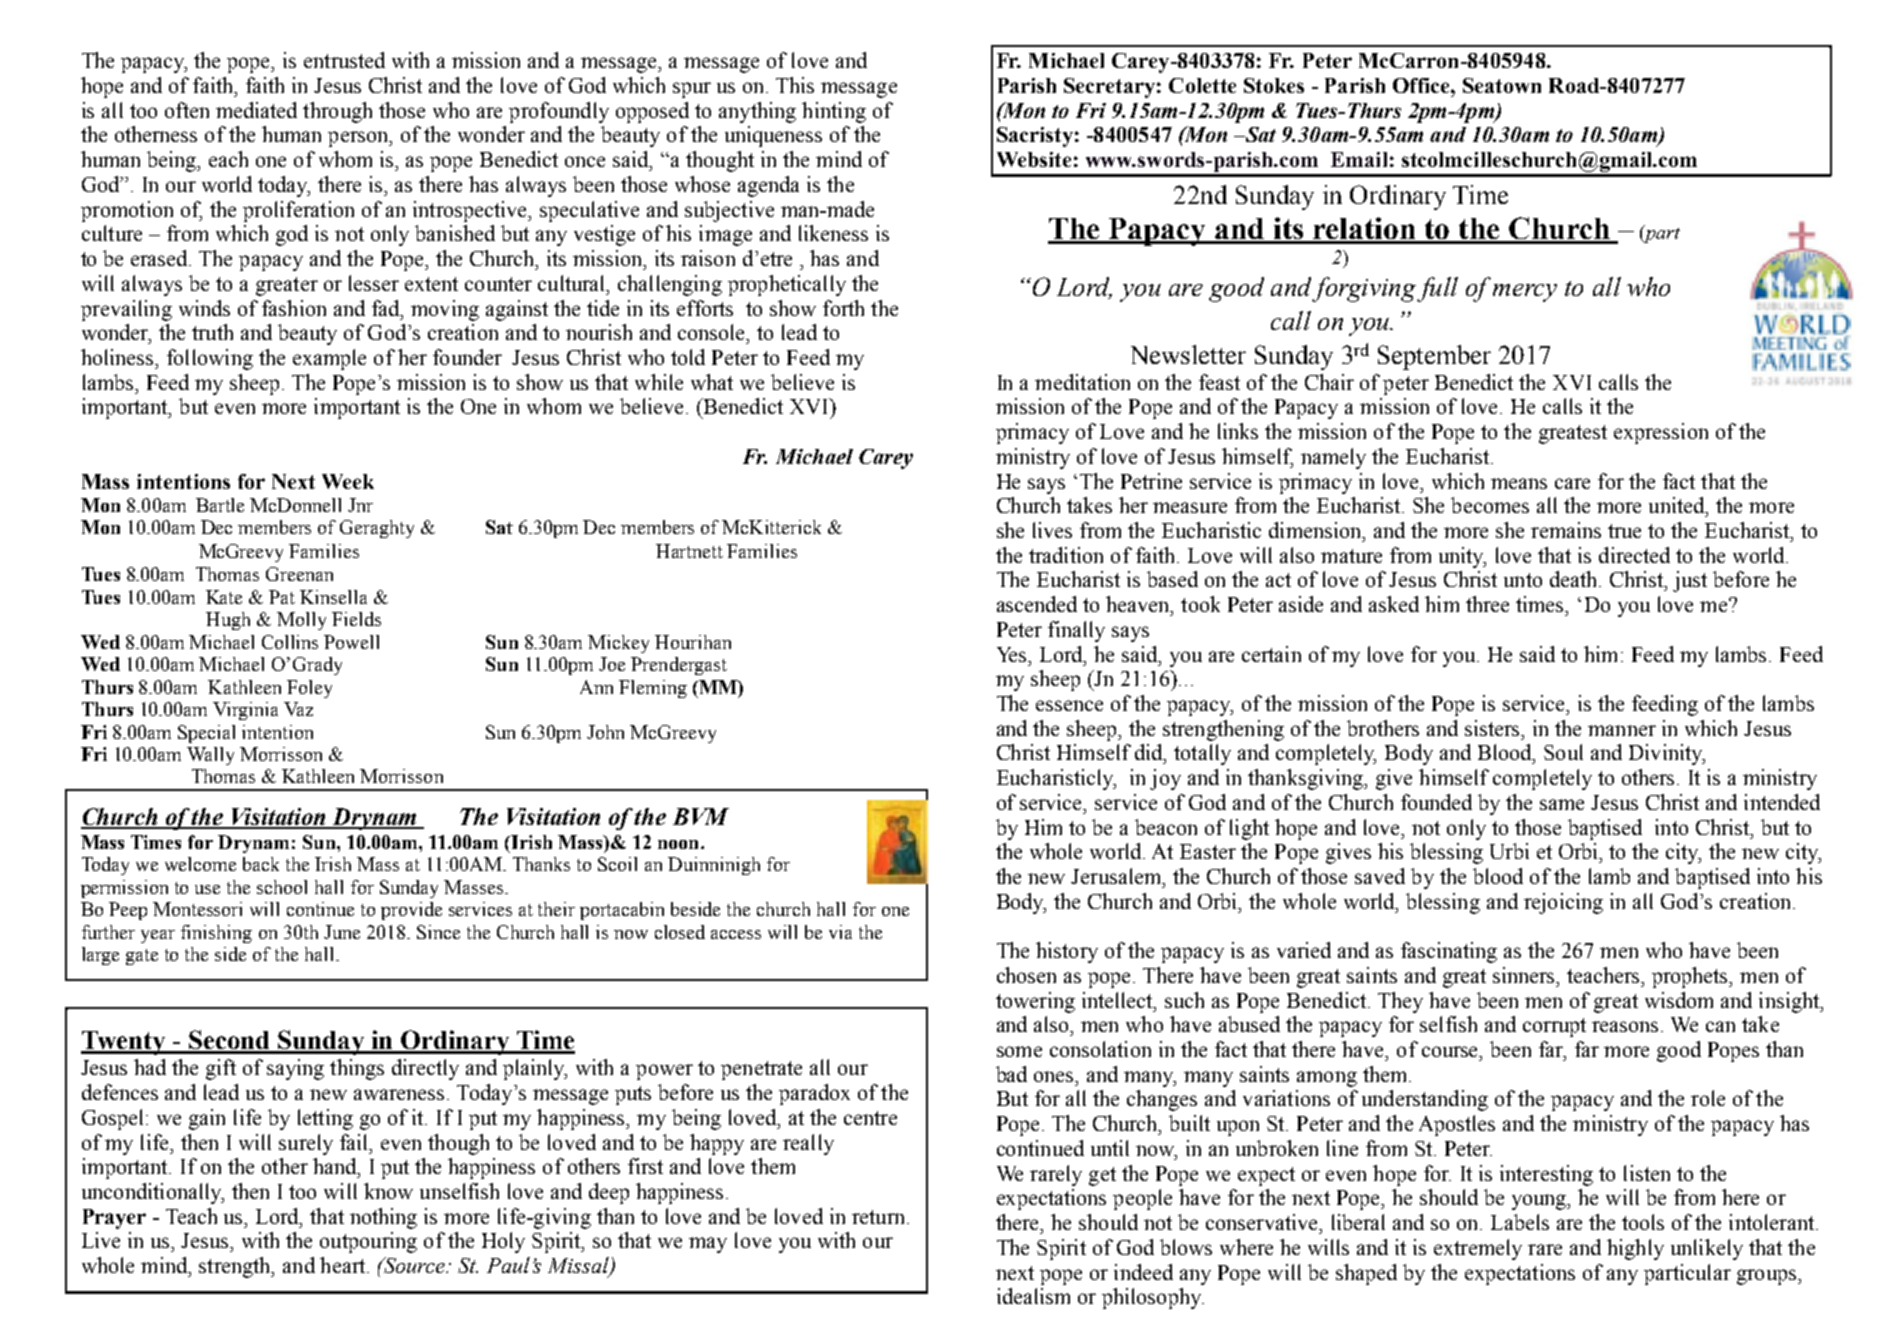 The image size is (1891, 1337). What do you see at coordinates (1013, 654) in the document?
I see `Yes` at bounding box center [1013, 654].
